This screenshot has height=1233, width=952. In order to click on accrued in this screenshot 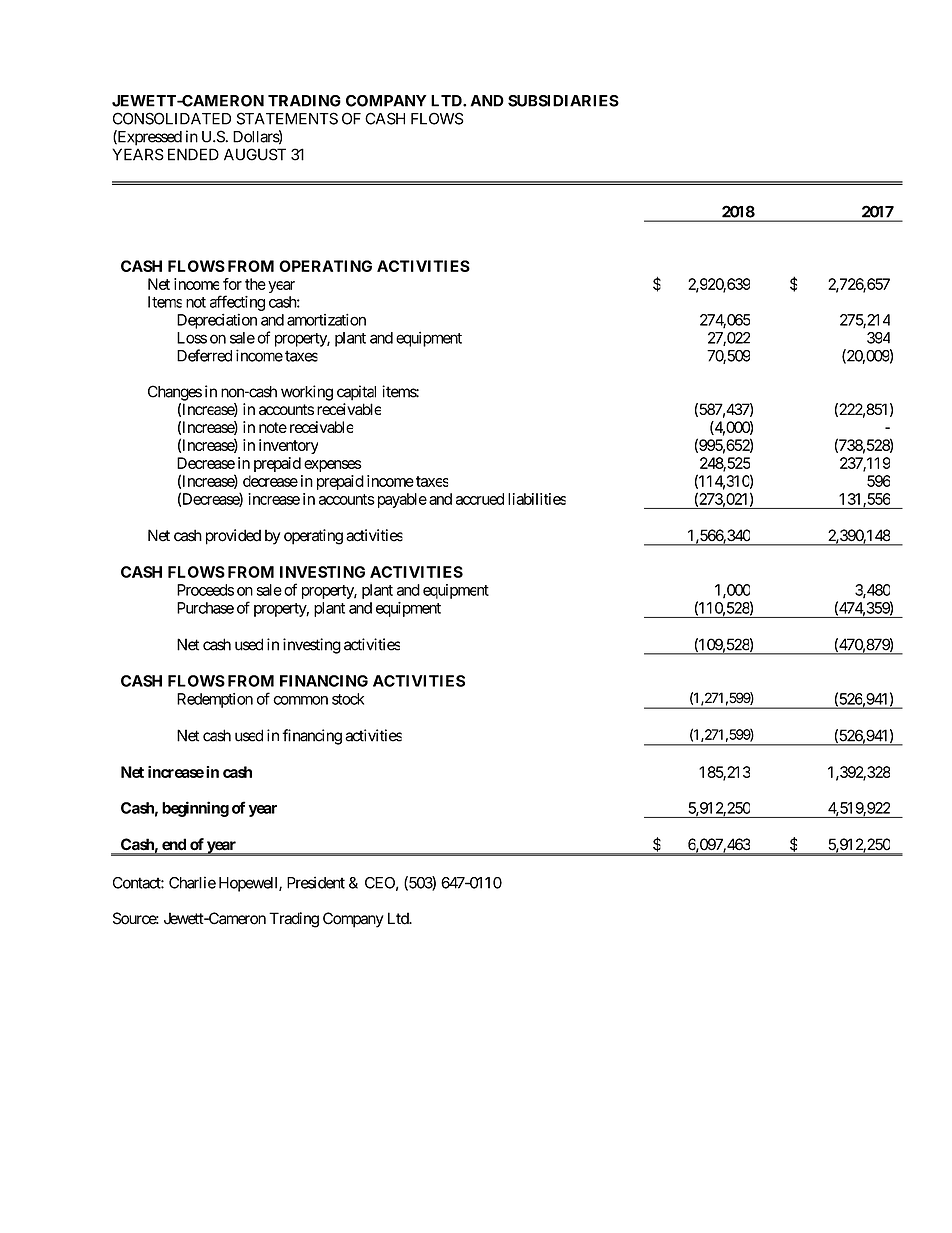, I will do `click(480, 499)`.
